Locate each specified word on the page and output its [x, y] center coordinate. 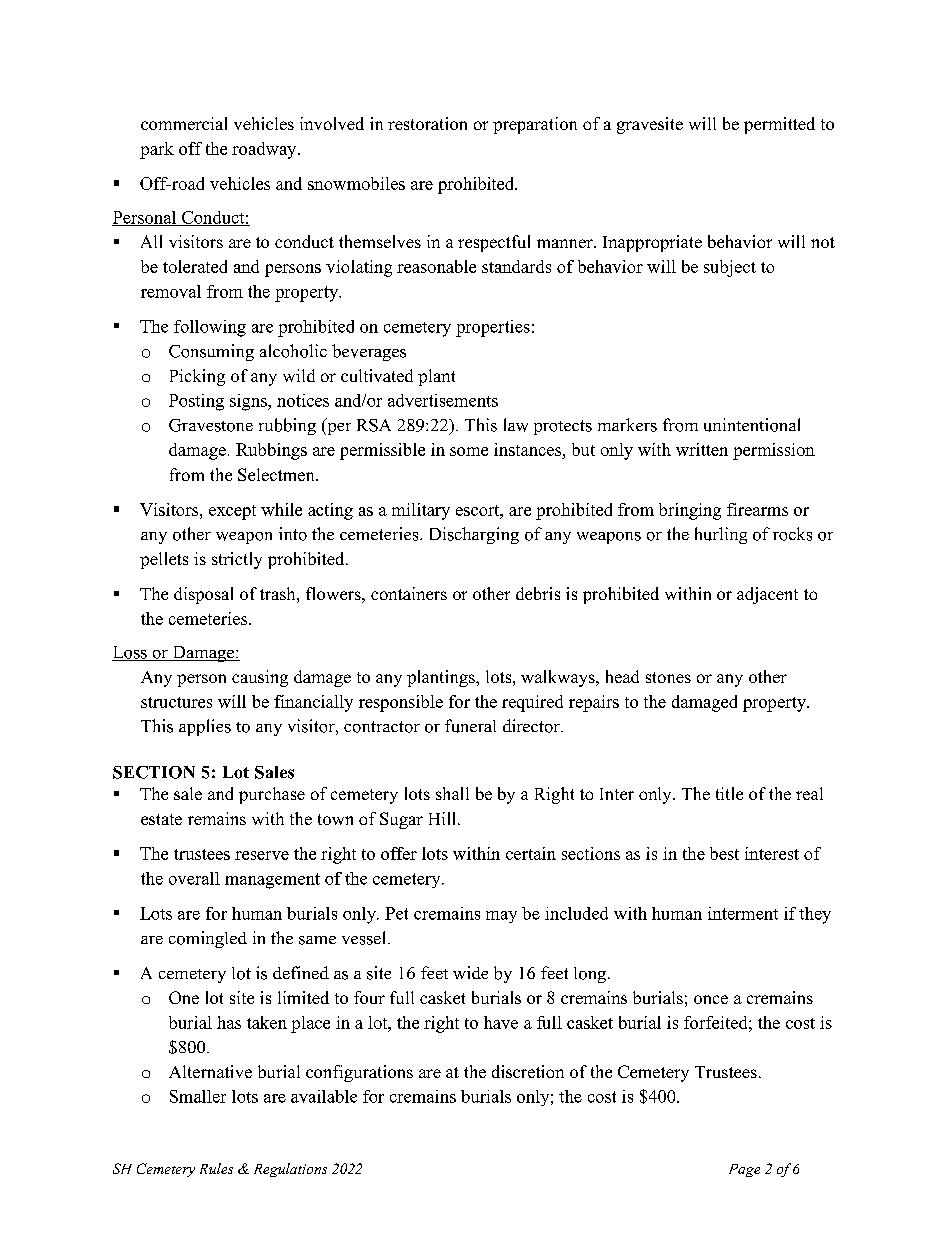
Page [744, 1170]
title [729, 793]
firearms [757, 509]
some [469, 451]
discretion [528, 1071]
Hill [444, 818]
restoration [427, 123]
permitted [779, 125]
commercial [184, 123]
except [232, 512]
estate [161, 819]
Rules [216, 1168]
